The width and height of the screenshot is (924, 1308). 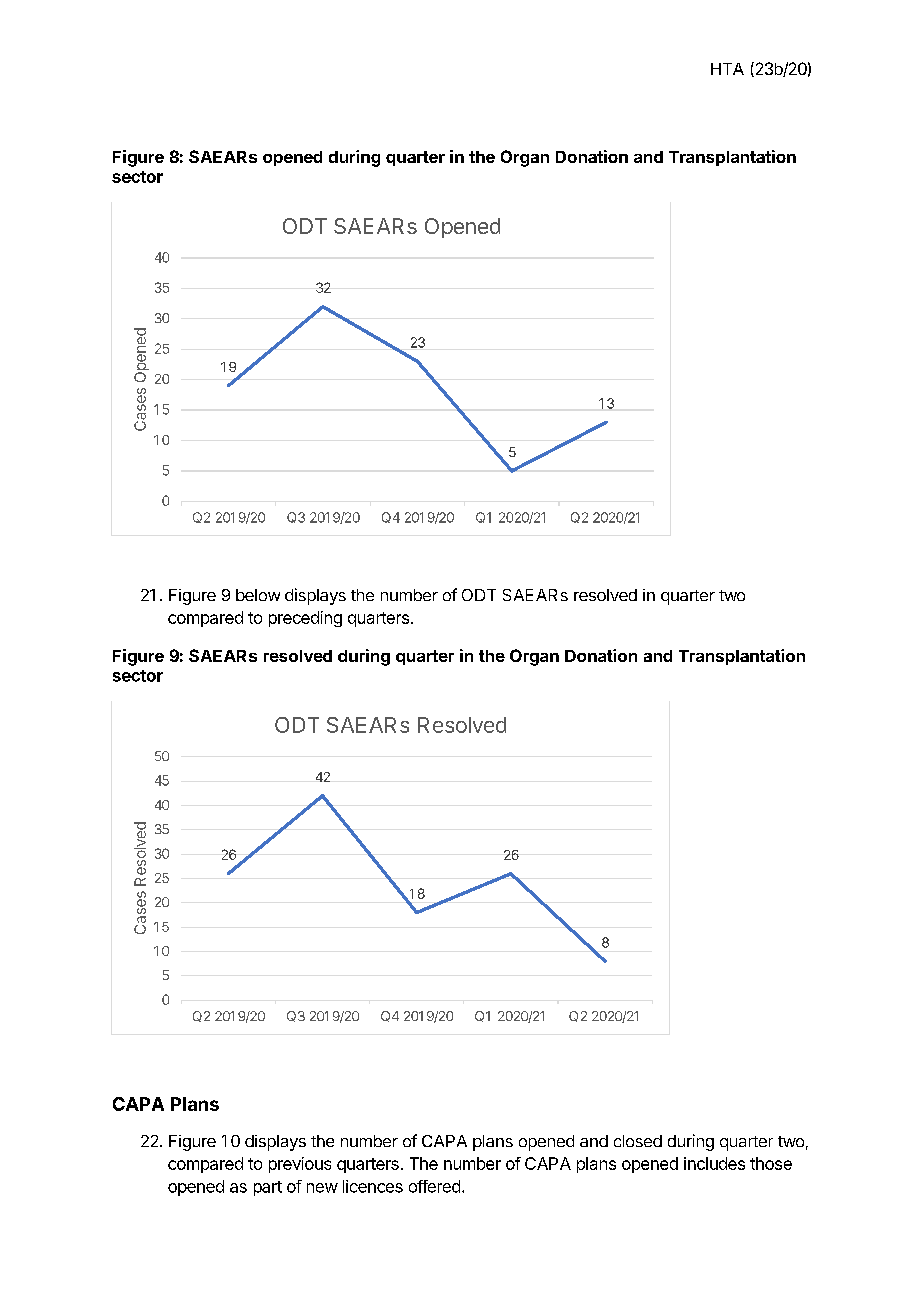 What do you see at coordinates (434, 1186) in the screenshot?
I see `offered` at bounding box center [434, 1186].
